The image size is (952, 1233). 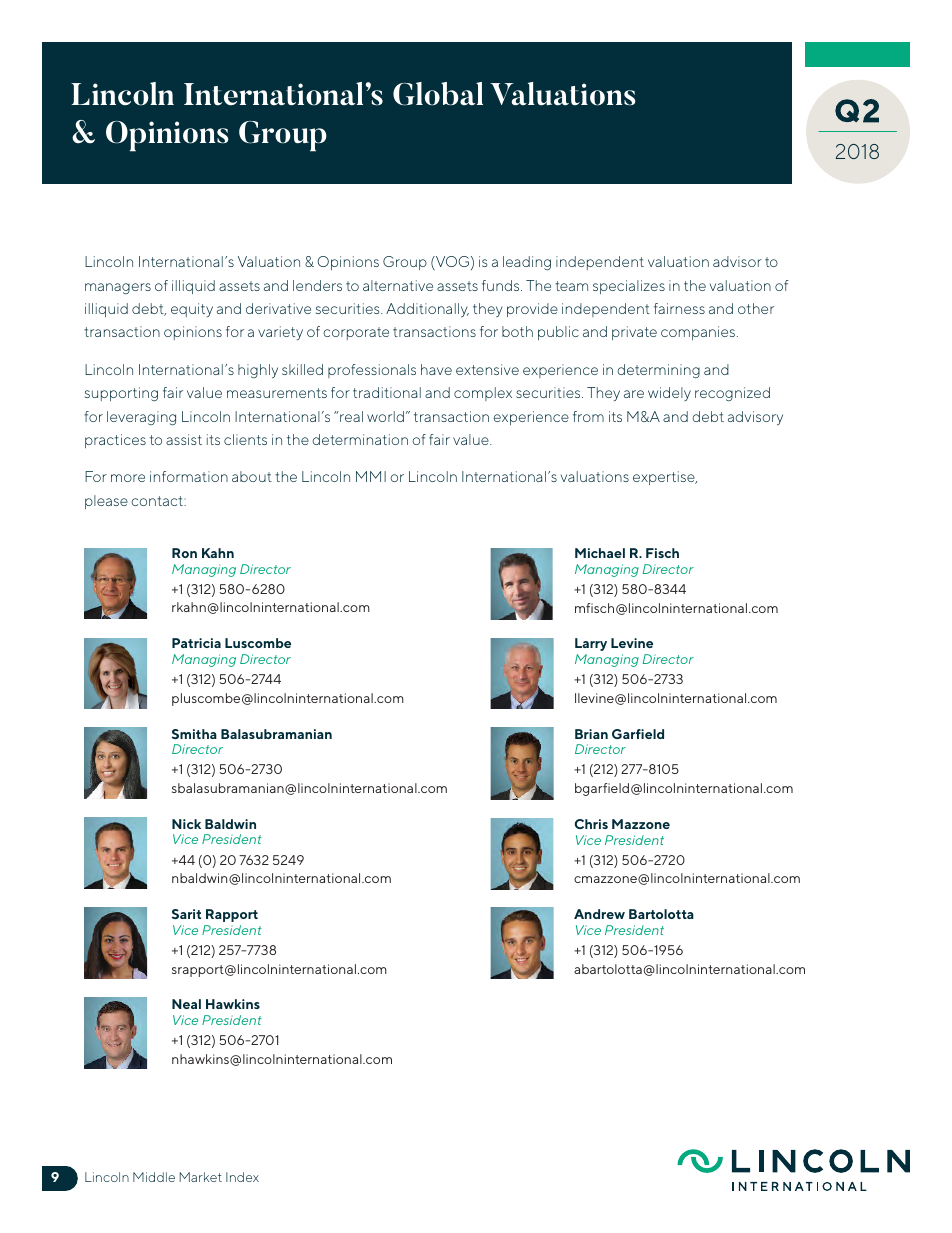 I want to click on Larry, so click(x=591, y=644).
